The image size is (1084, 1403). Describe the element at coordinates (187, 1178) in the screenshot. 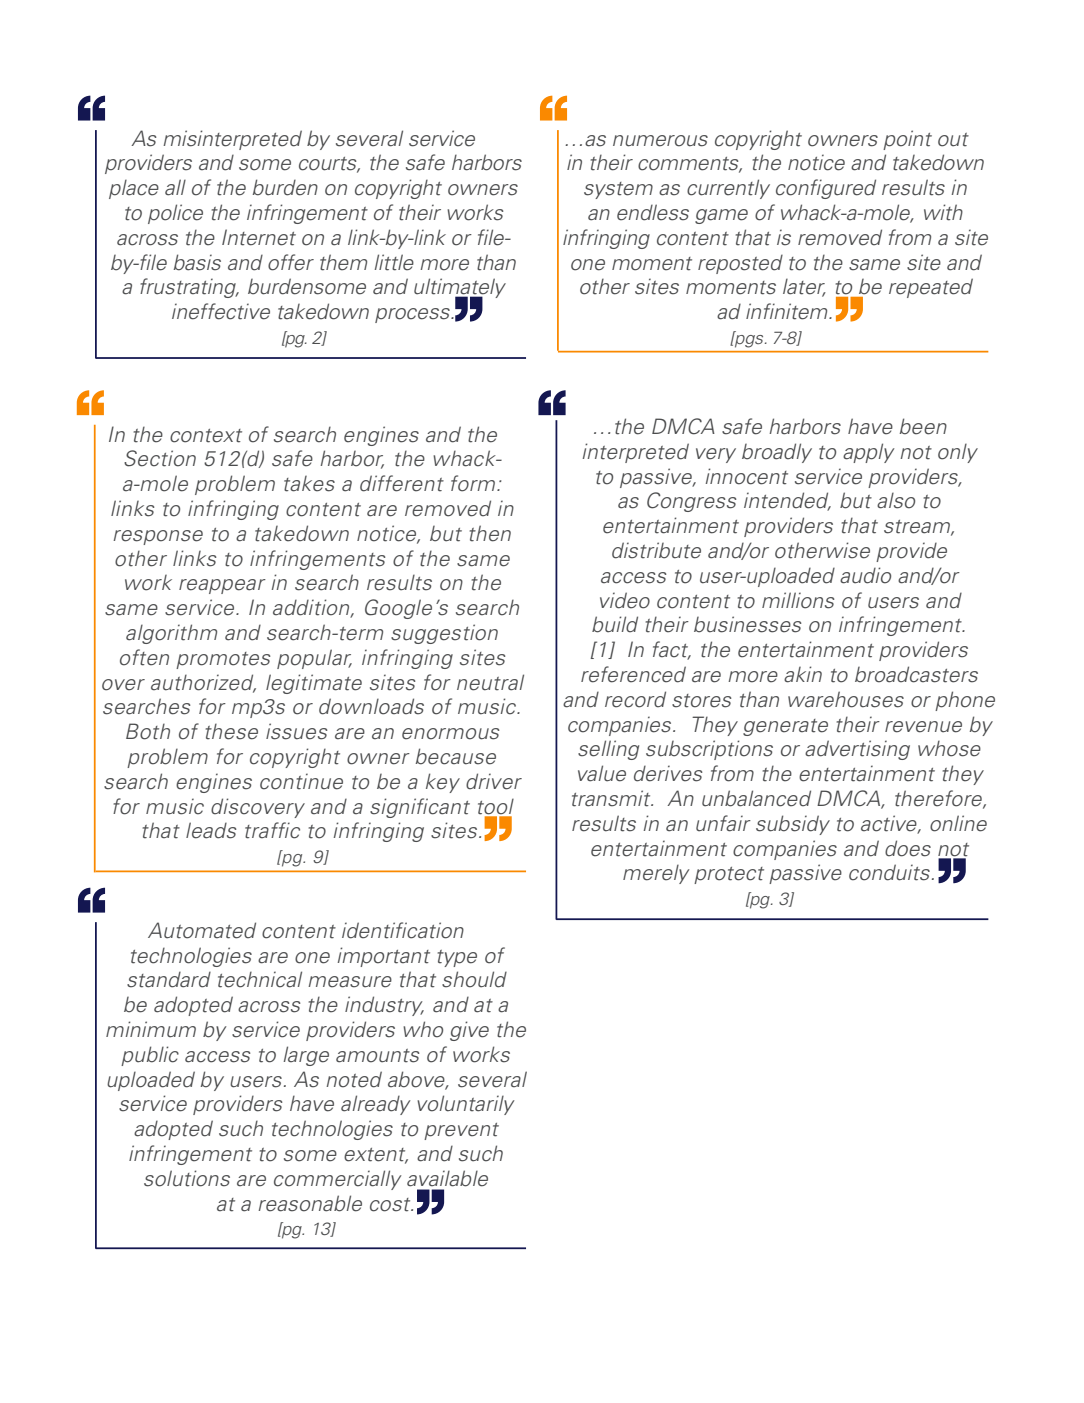

I see `solutions` at that location.
